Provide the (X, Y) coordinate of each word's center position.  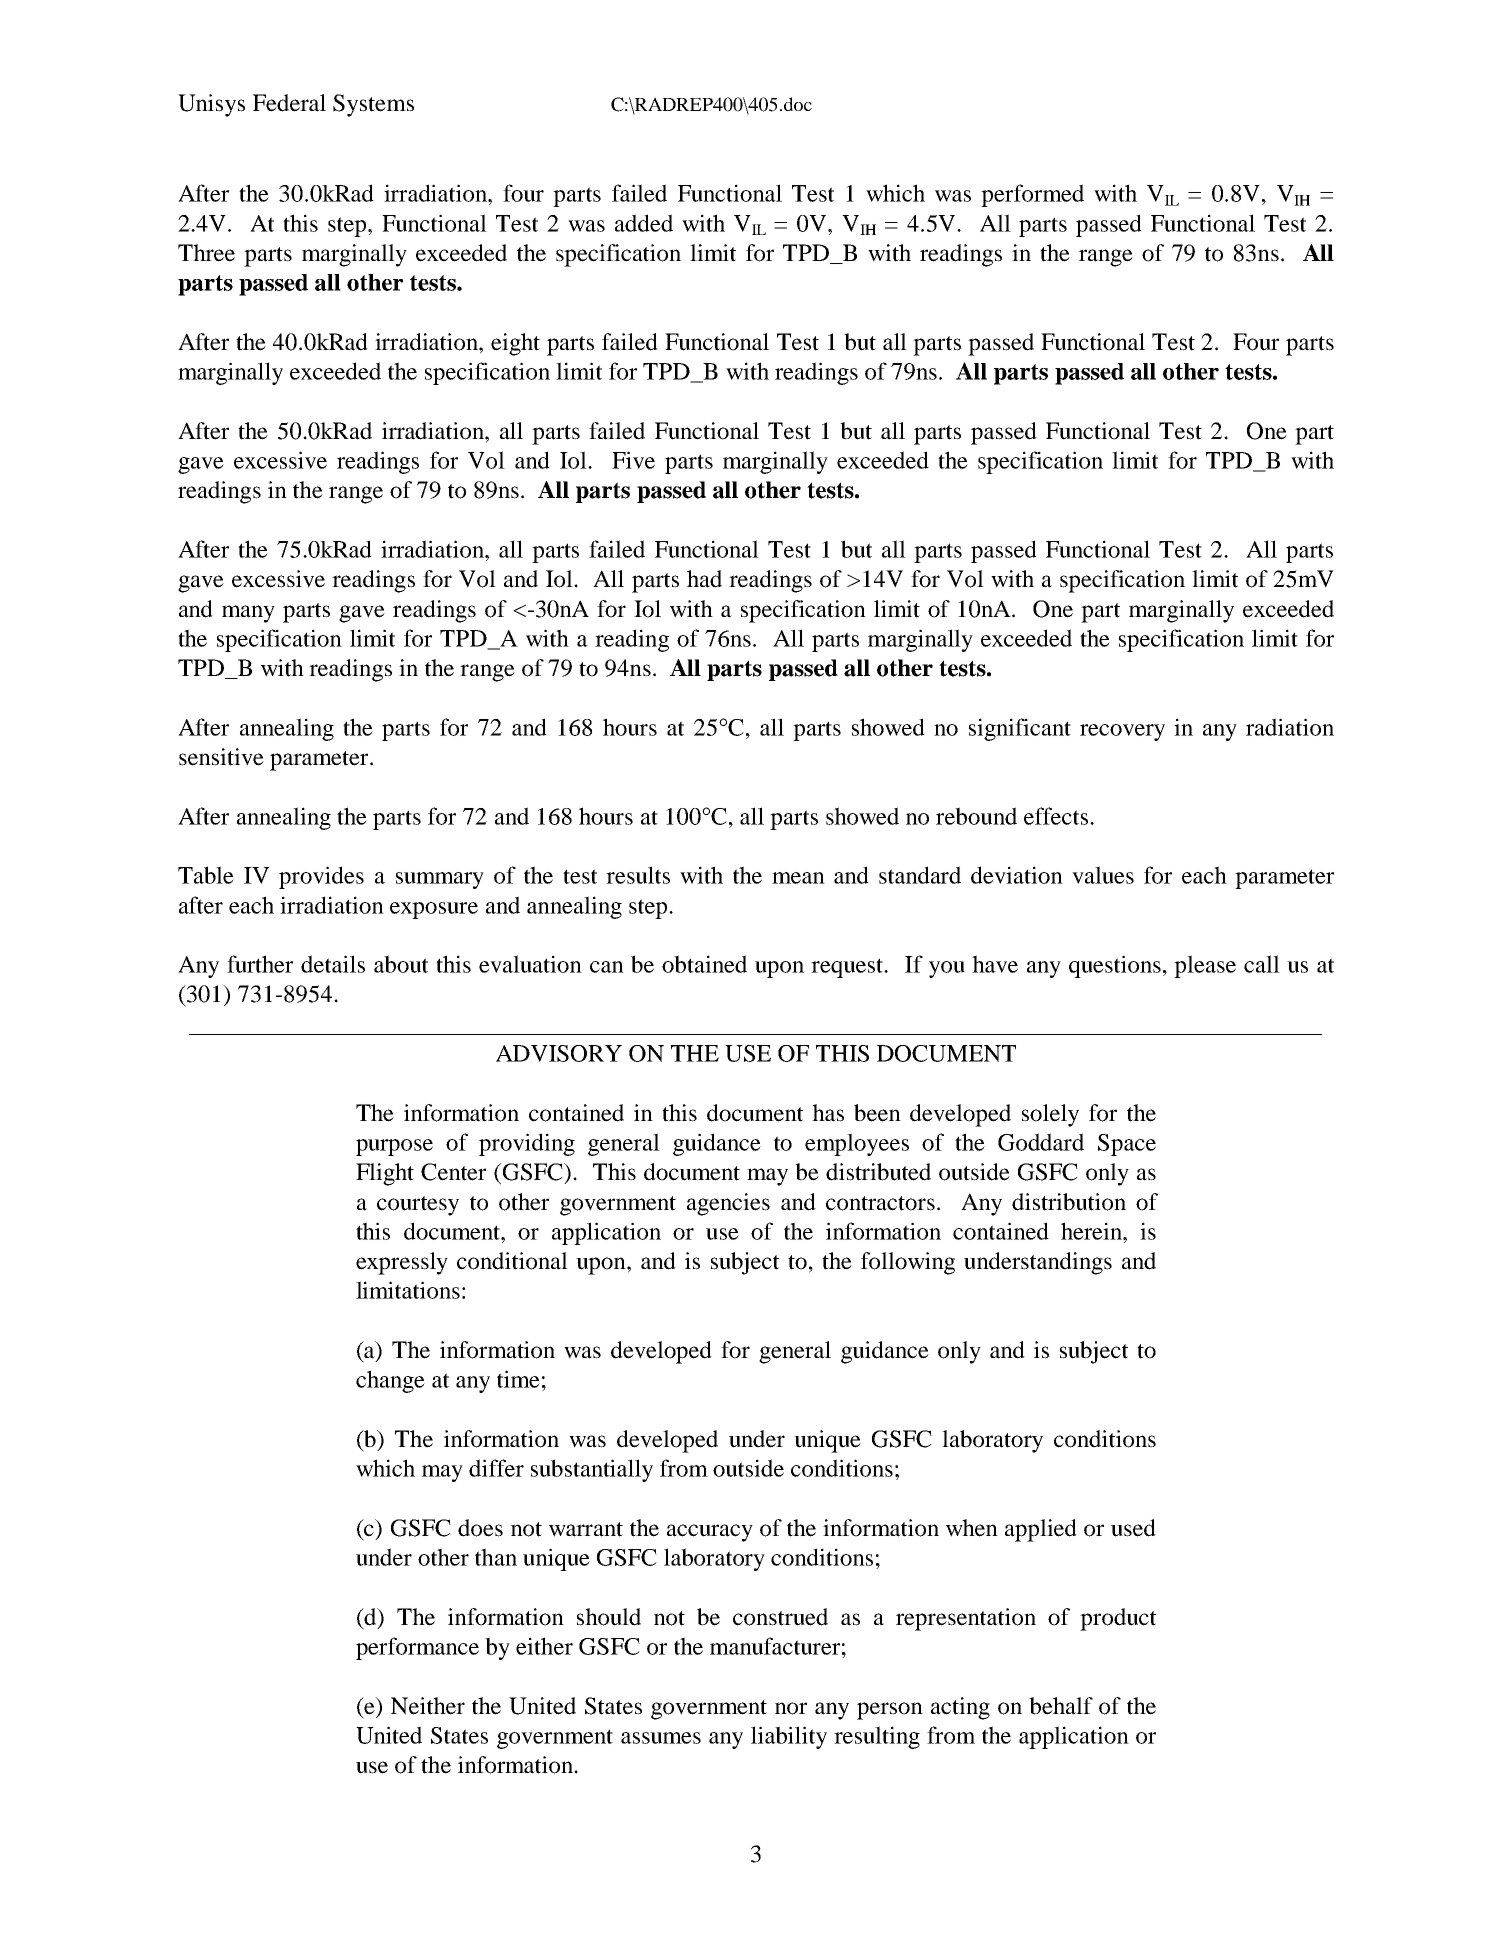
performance (417, 1648)
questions (1115, 966)
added (644, 223)
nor (791, 1708)
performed (1032, 195)
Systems (373, 105)
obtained (704, 964)
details (333, 964)
